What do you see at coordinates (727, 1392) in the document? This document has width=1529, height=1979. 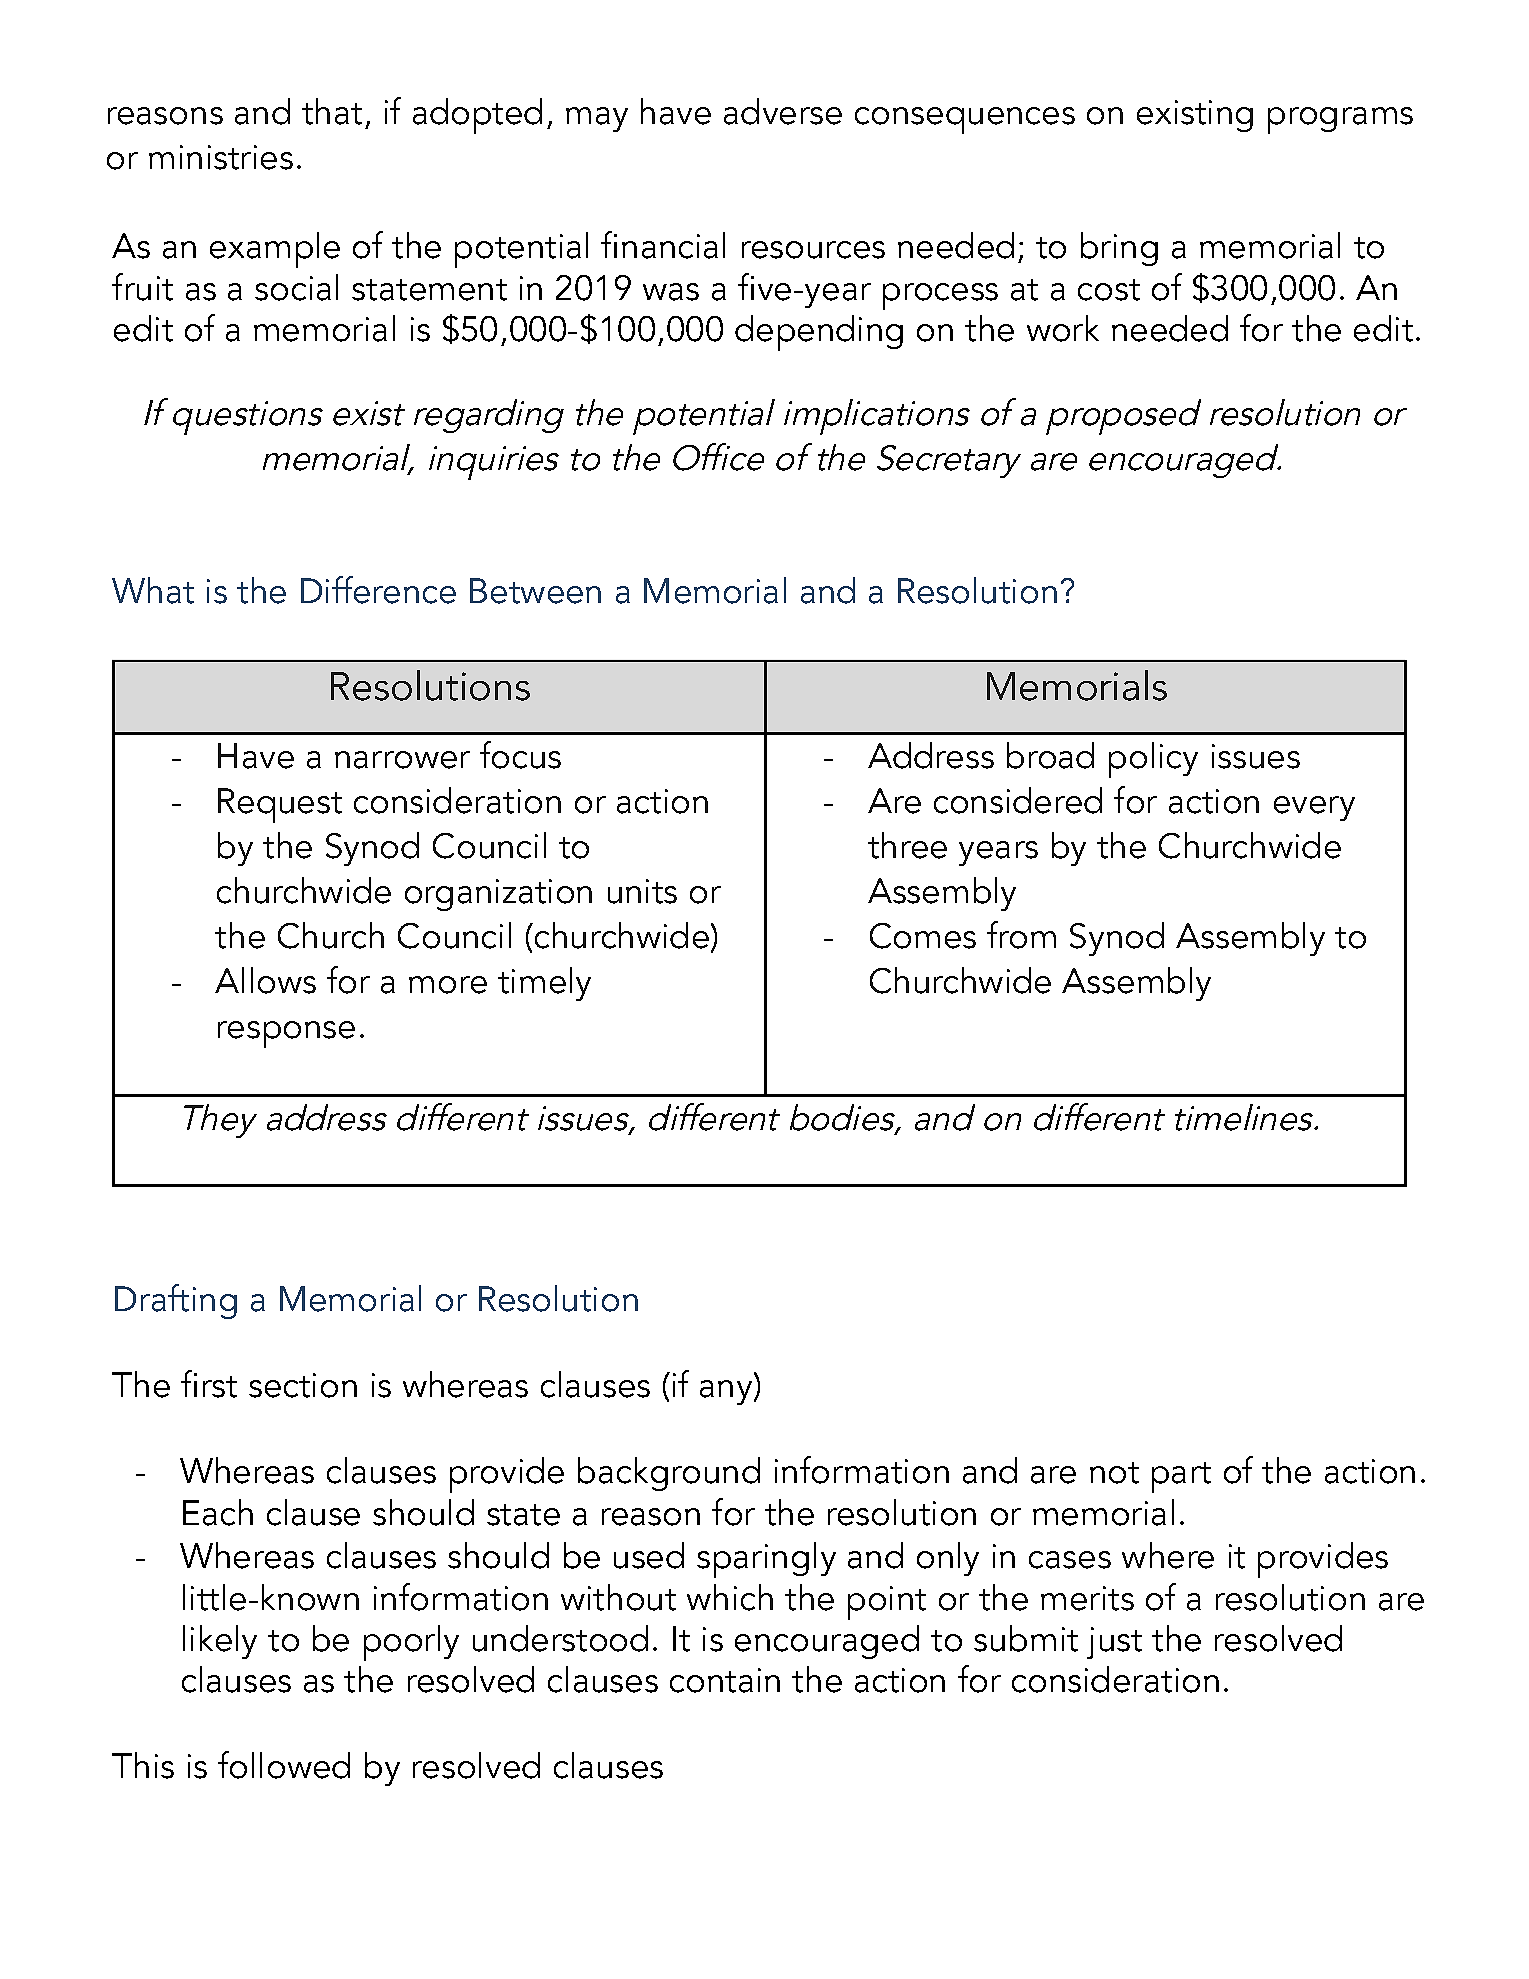 I see `any` at bounding box center [727, 1392].
